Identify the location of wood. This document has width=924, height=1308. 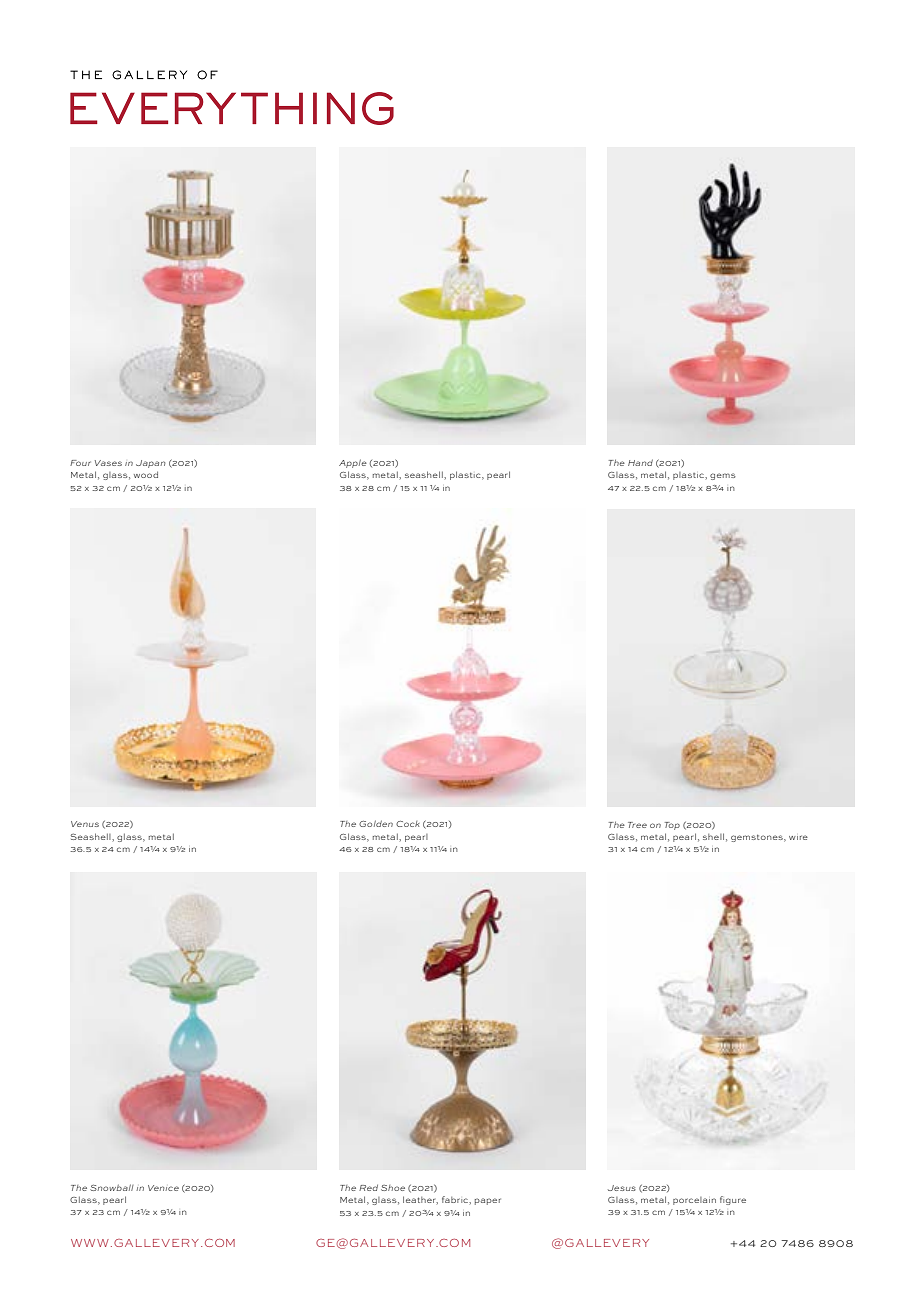
(146, 474).
